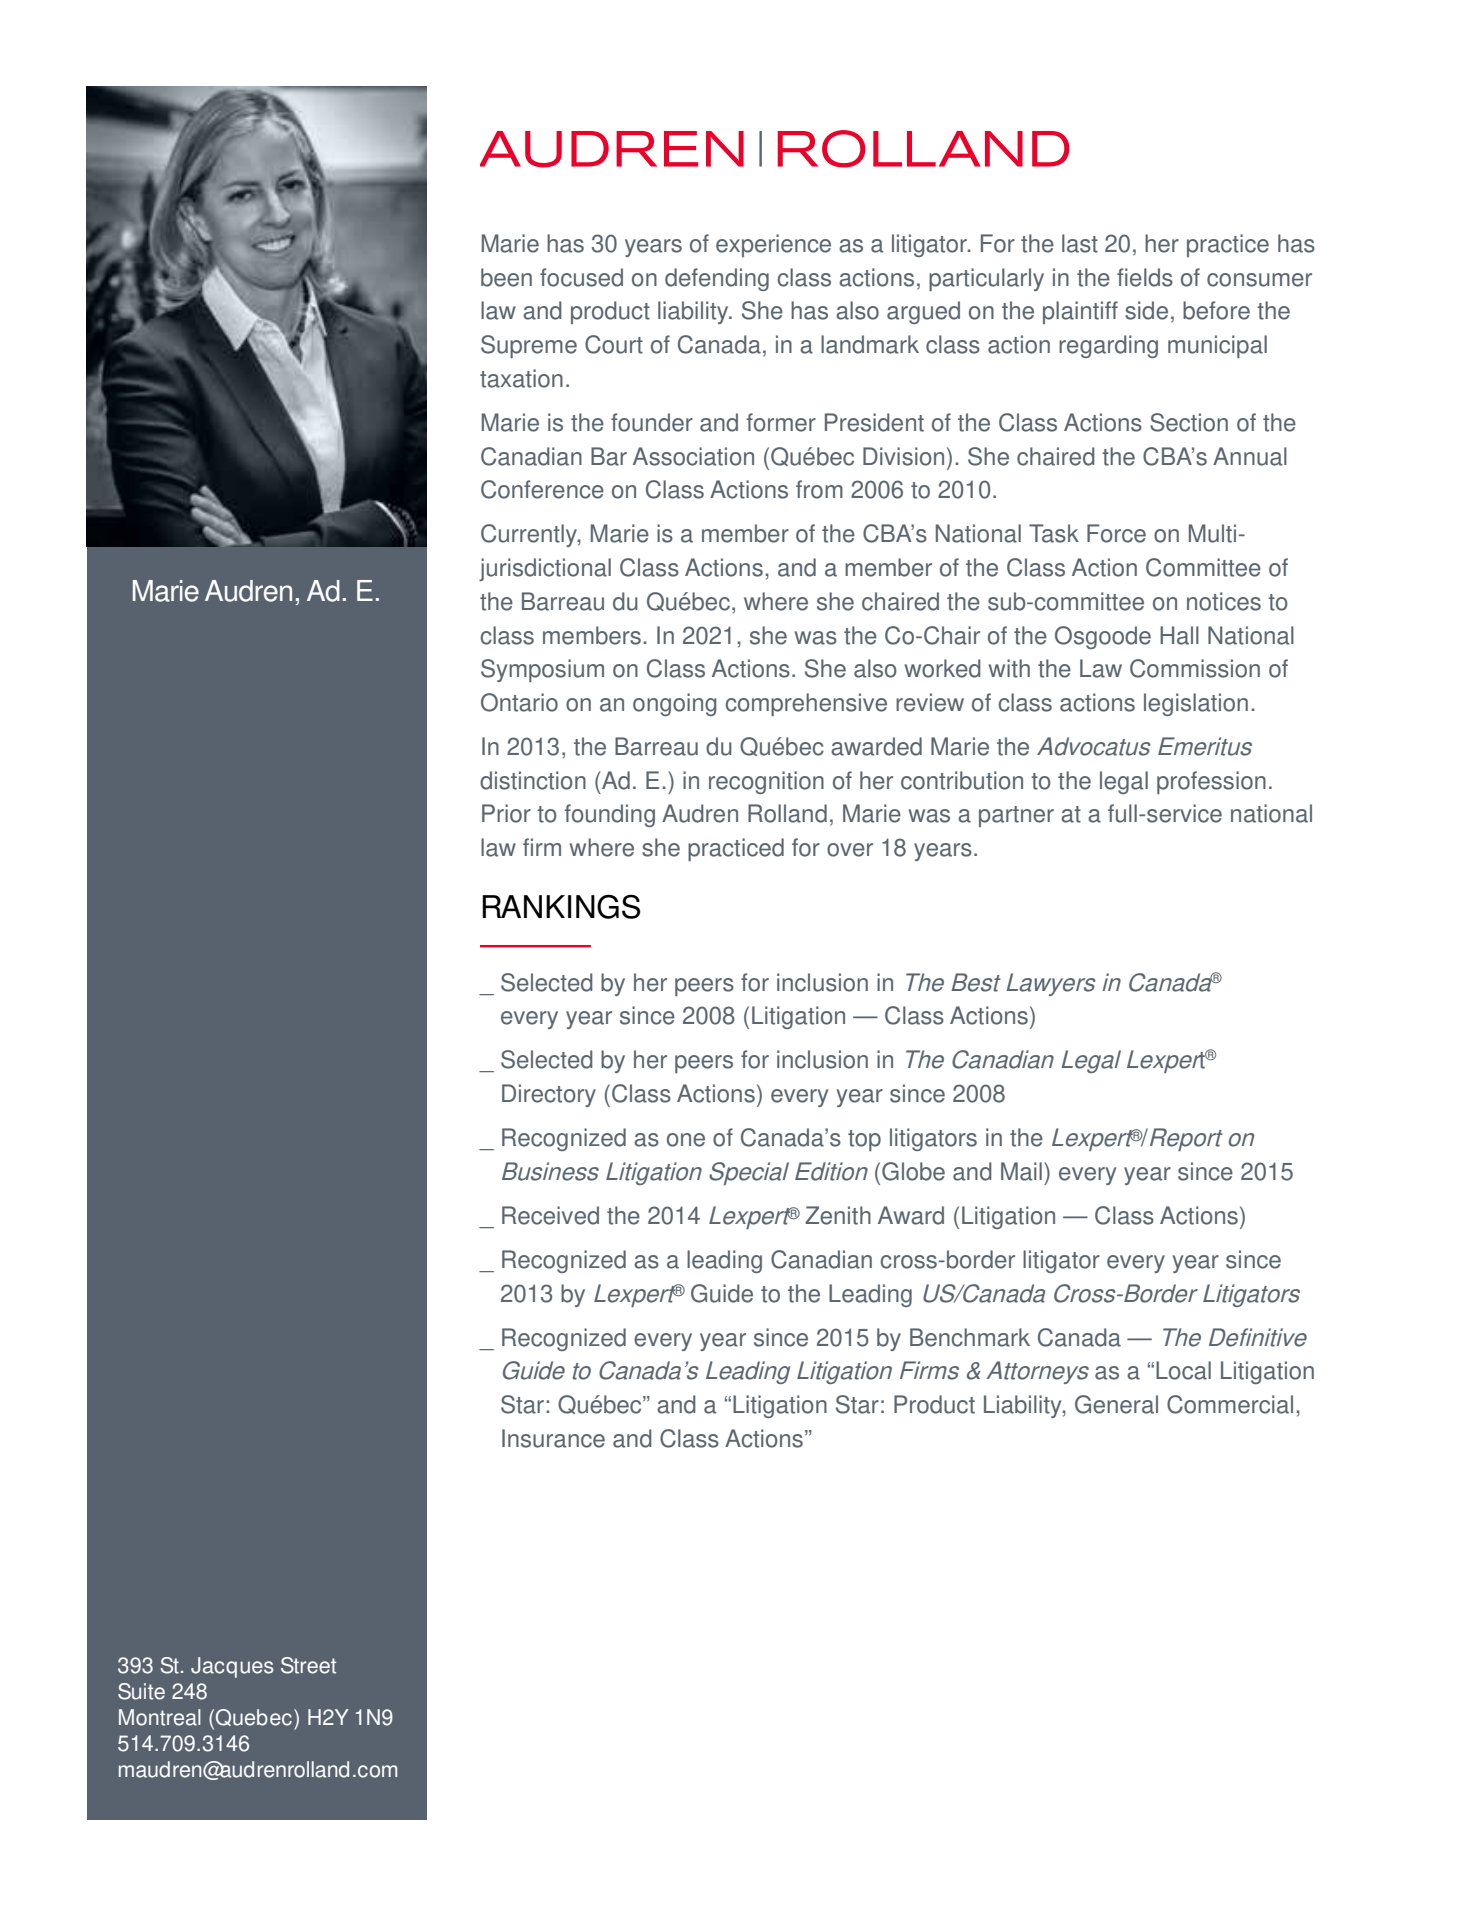  What do you see at coordinates (553, 1438) in the image?
I see `Insurance` at bounding box center [553, 1438].
